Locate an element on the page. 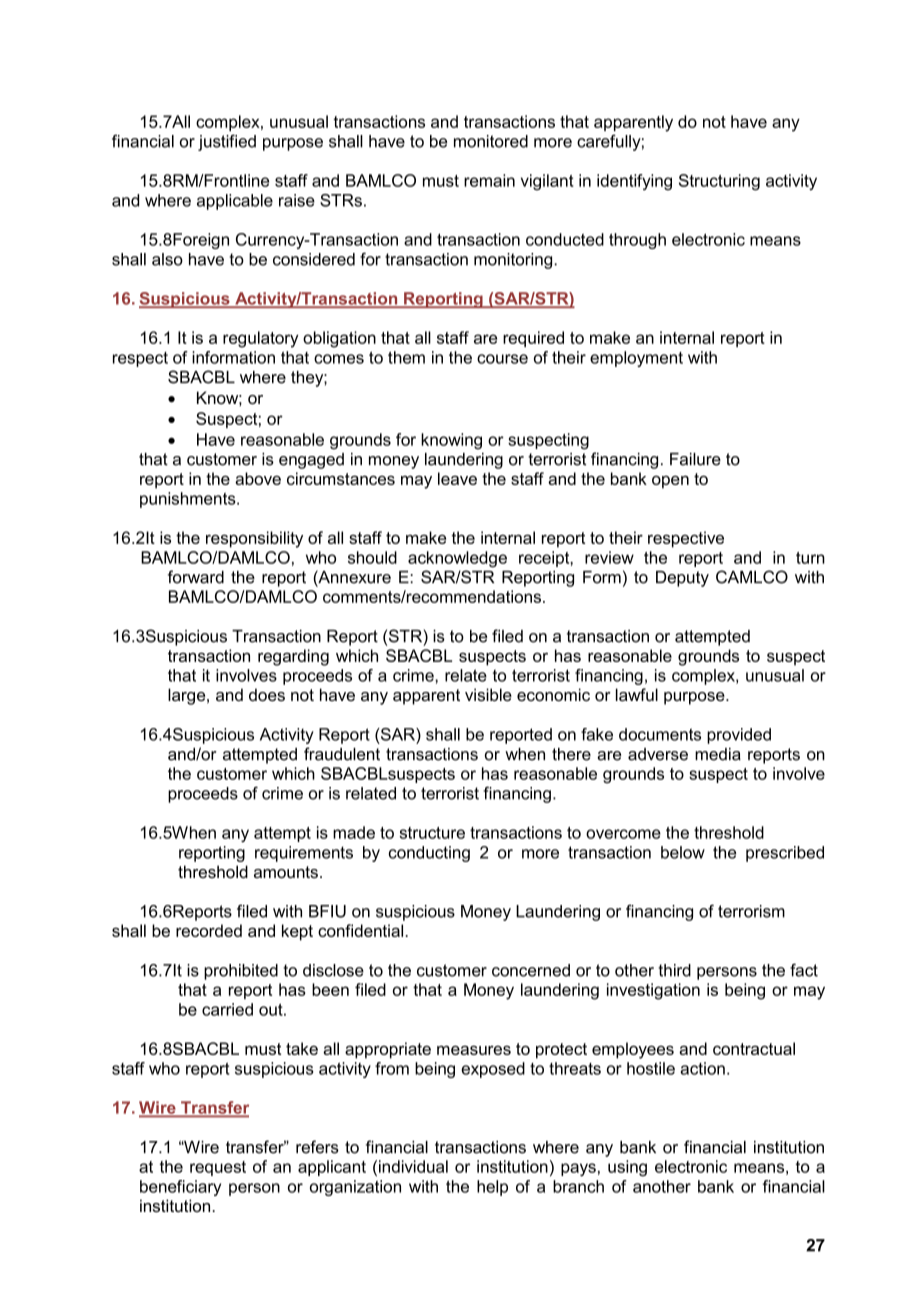  Failure is located at coordinates (695, 459).
